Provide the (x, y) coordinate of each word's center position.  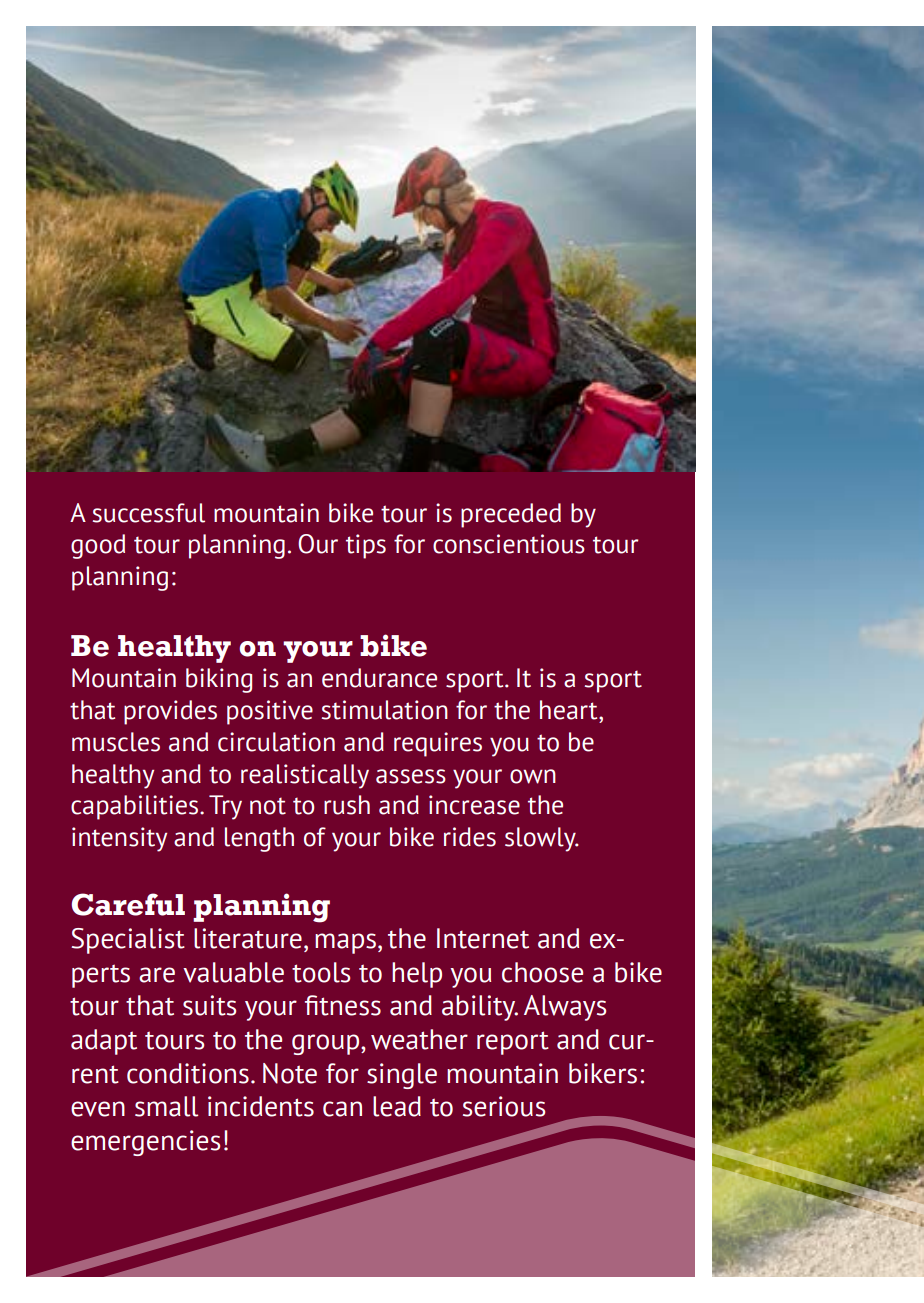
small (166, 1106)
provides (170, 712)
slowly (541, 839)
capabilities (136, 807)
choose (542, 972)
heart (570, 710)
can (342, 1109)
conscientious (509, 544)
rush (347, 805)
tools (321, 972)
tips (366, 546)
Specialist (128, 941)
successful (149, 513)
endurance (379, 678)
